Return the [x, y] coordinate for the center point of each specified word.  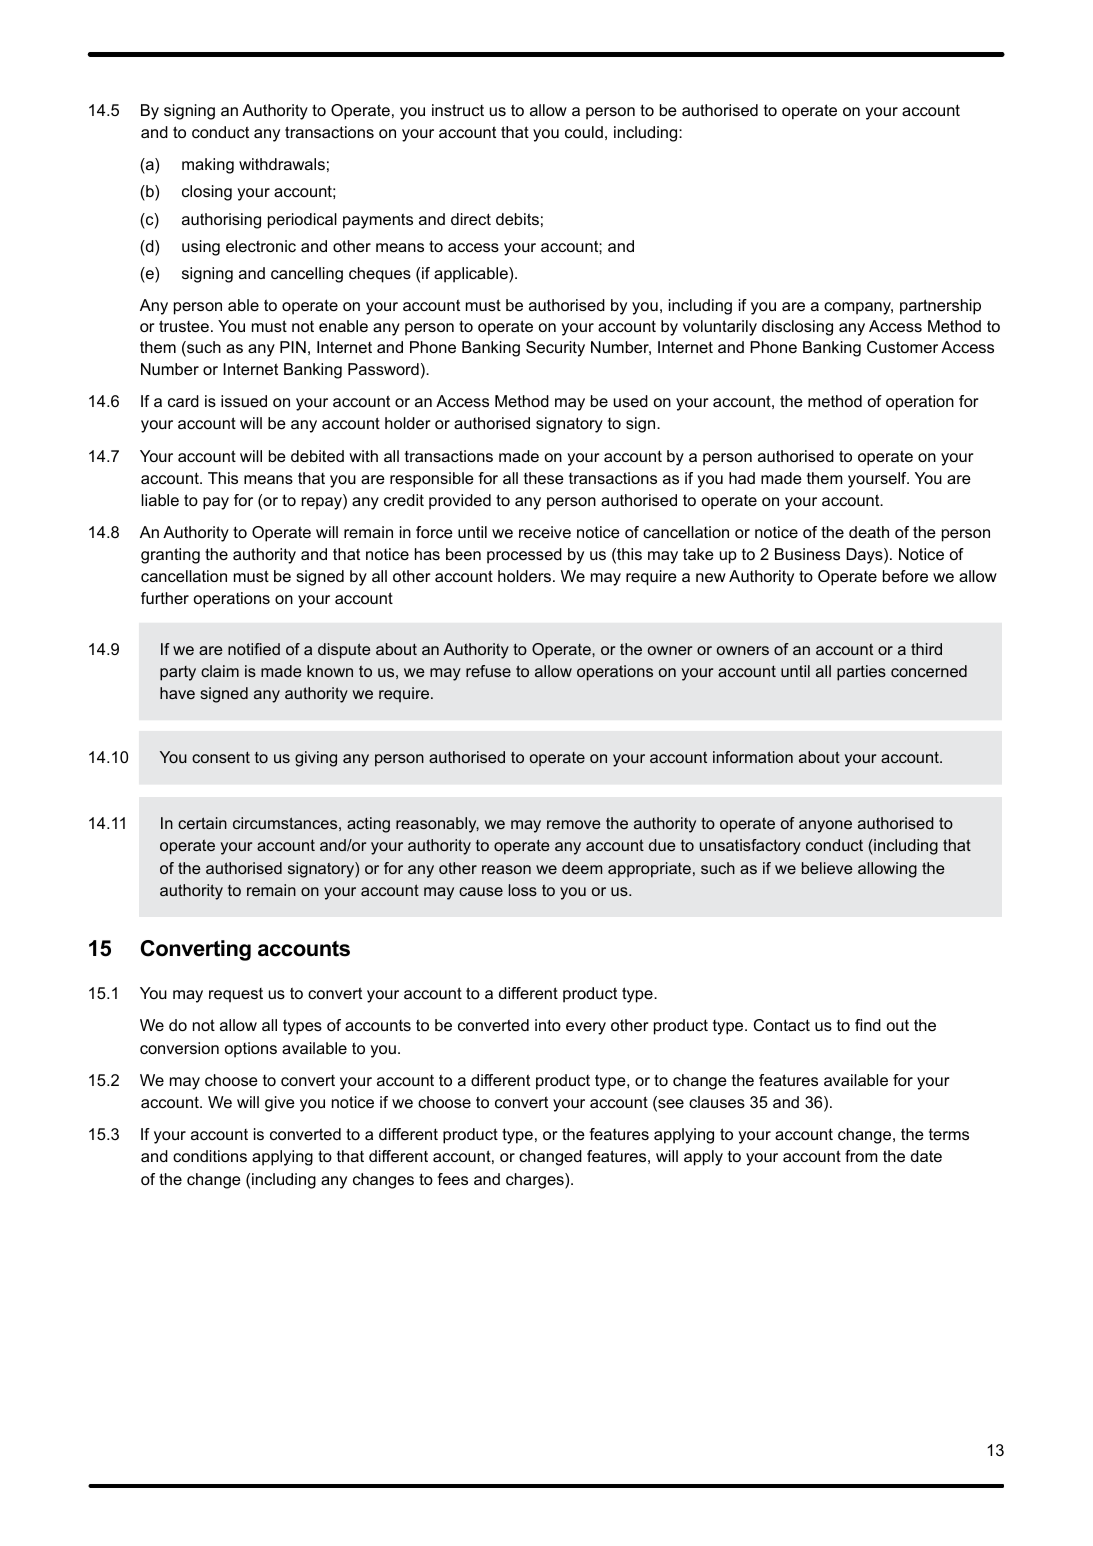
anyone [825, 826]
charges [536, 1181]
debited [317, 456]
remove [574, 824]
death [869, 532]
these [544, 478]
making [208, 166]
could [584, 132]
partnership [940, 307]
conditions [210, 1156]
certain [202, 823]
